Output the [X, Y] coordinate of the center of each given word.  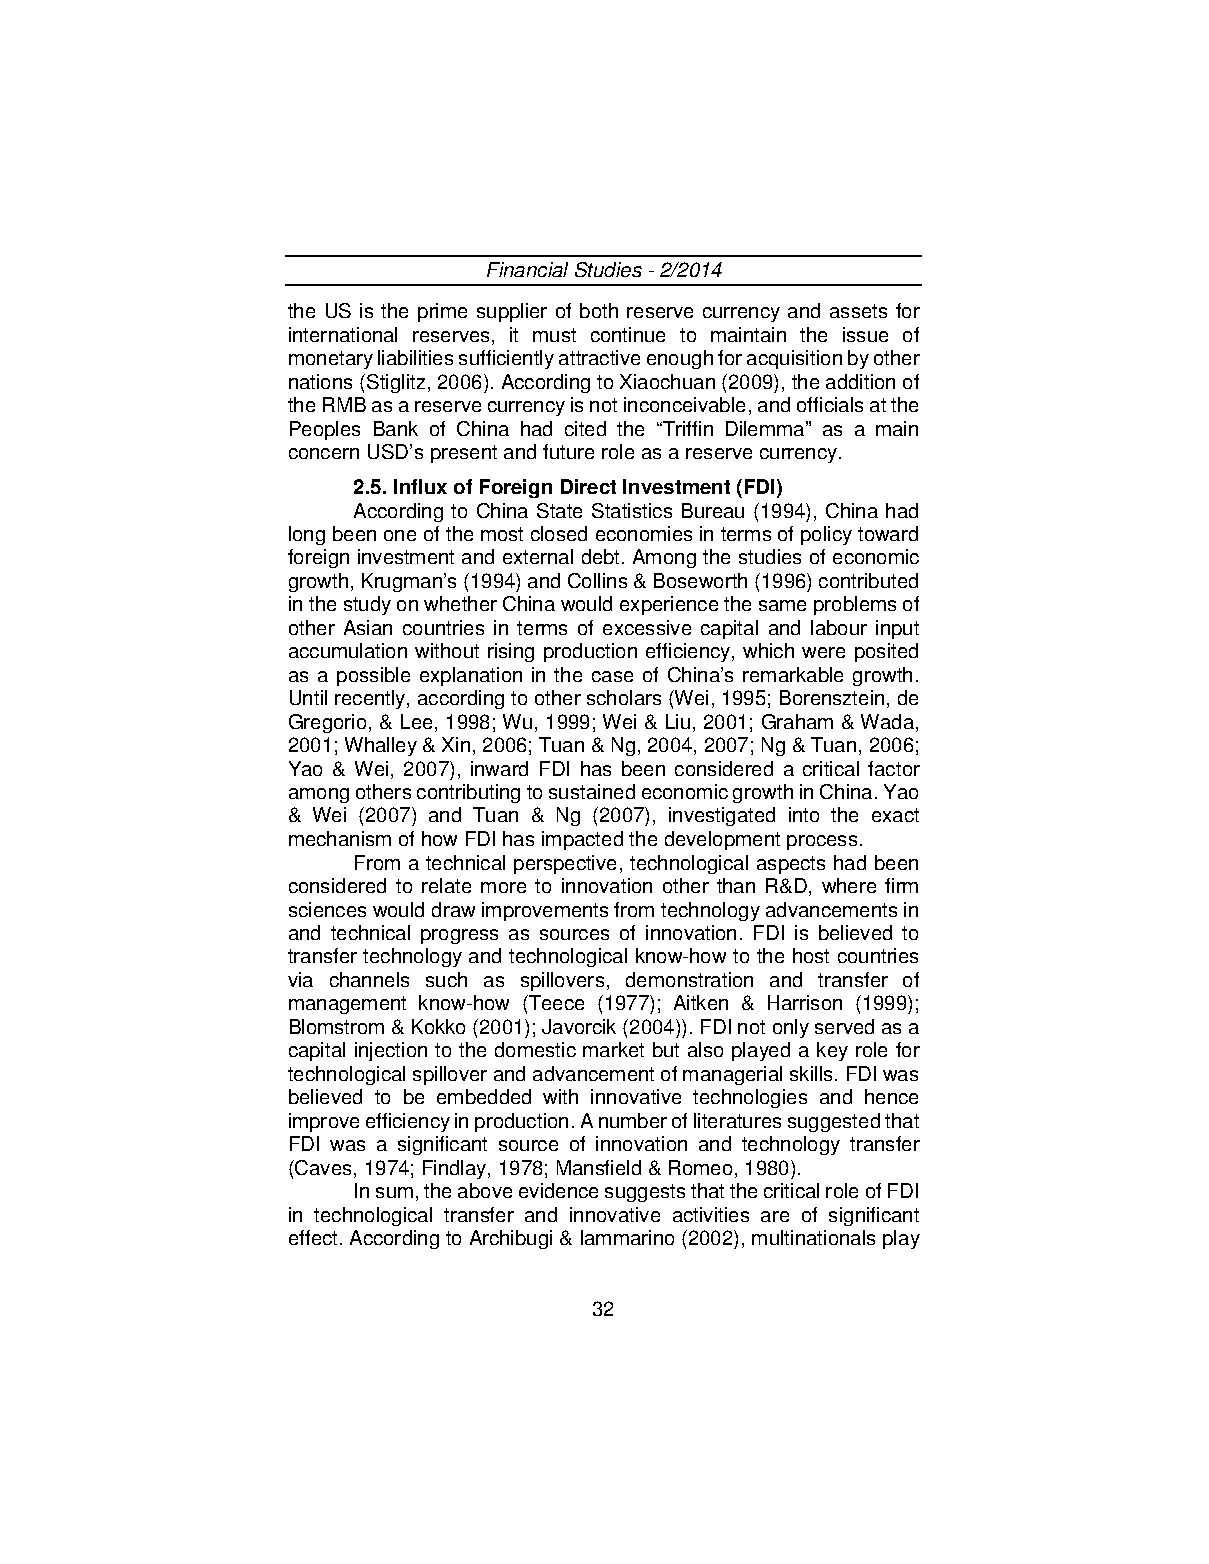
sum [394, 1192]
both [599, 310]
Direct [588, 486]
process [822, 842]
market [613, 1049]
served [844, 1026]
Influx [420, 486]
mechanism [340, 838]
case [612, 676]
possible [373, 676]
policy [826, 535]
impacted [582, 840]
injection [391, 1051]
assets [858, 311]
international [343, 334]
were [823, 652]
